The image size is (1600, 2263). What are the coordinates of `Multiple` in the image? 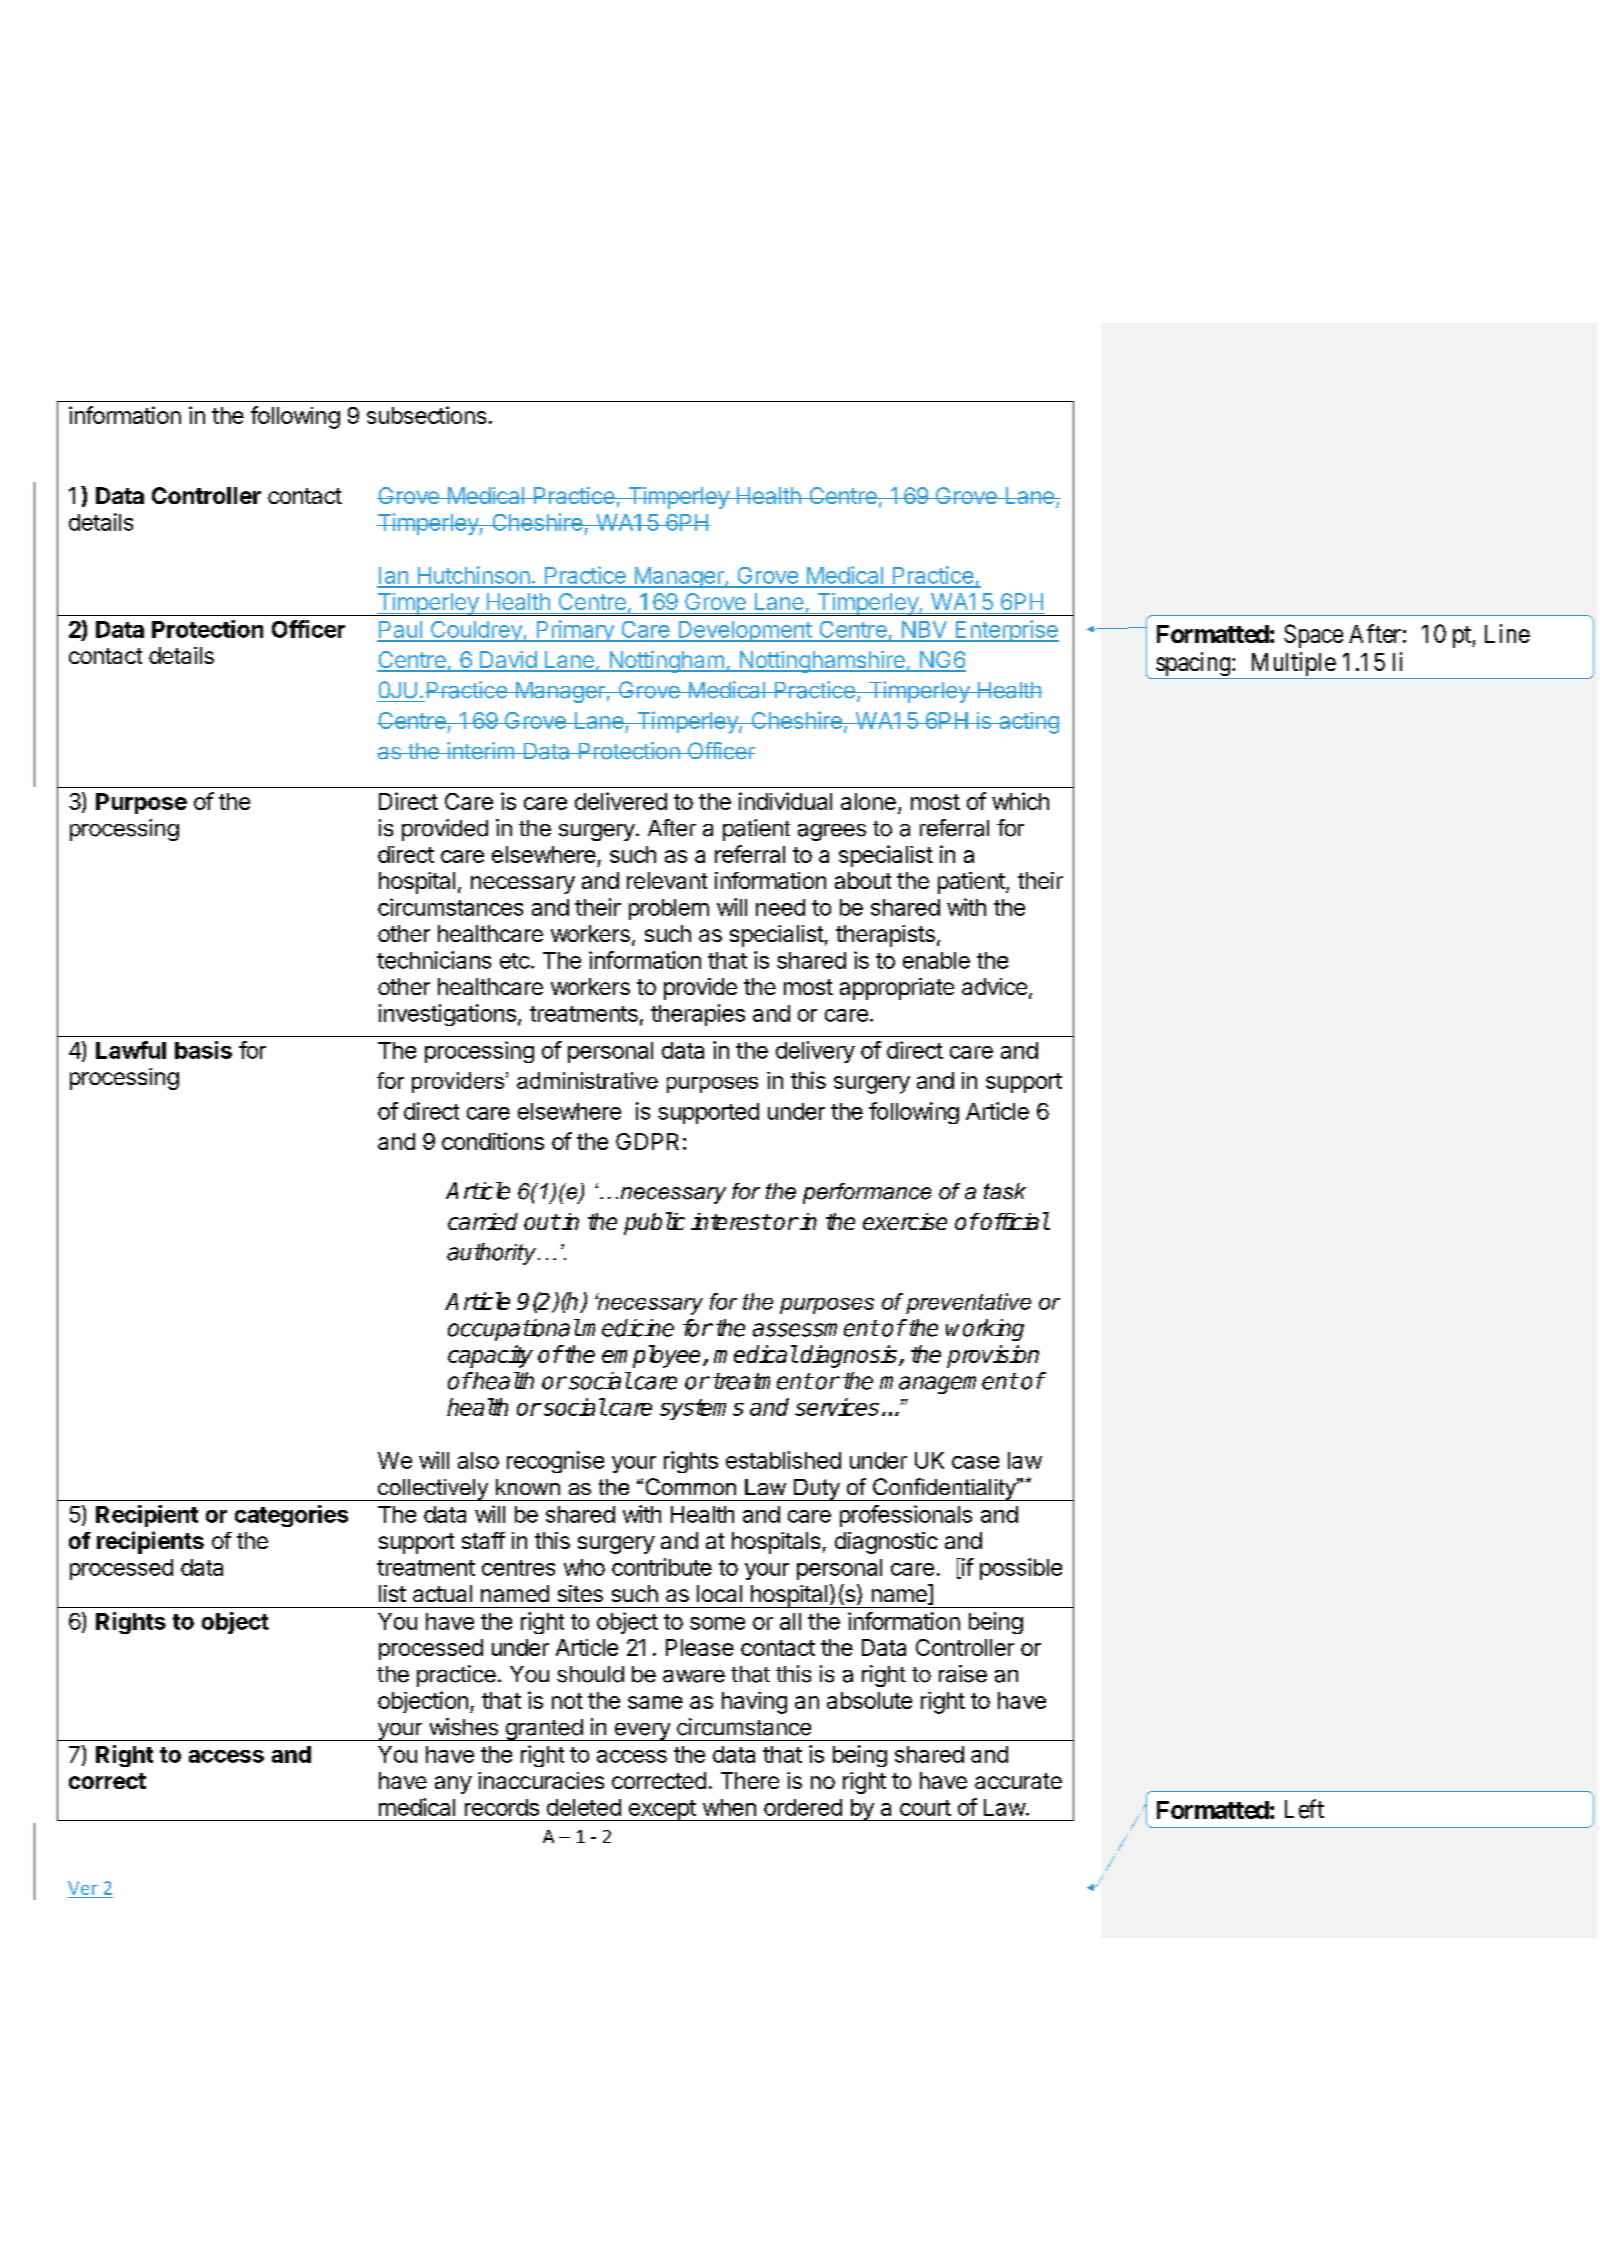 It's located at (1292, 665).
